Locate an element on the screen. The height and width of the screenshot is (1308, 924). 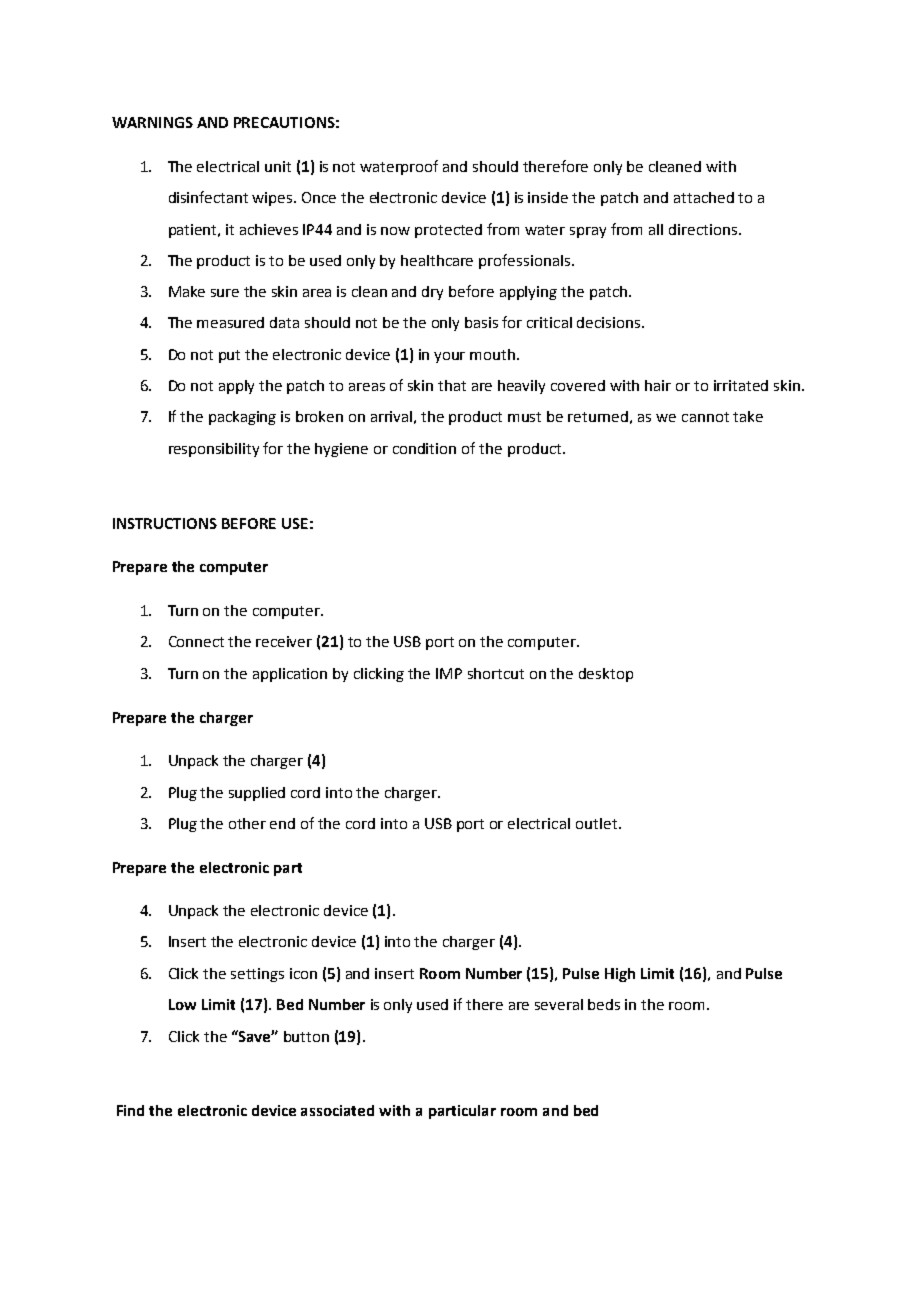
disinfectant is located at coordinates (208, 197).
